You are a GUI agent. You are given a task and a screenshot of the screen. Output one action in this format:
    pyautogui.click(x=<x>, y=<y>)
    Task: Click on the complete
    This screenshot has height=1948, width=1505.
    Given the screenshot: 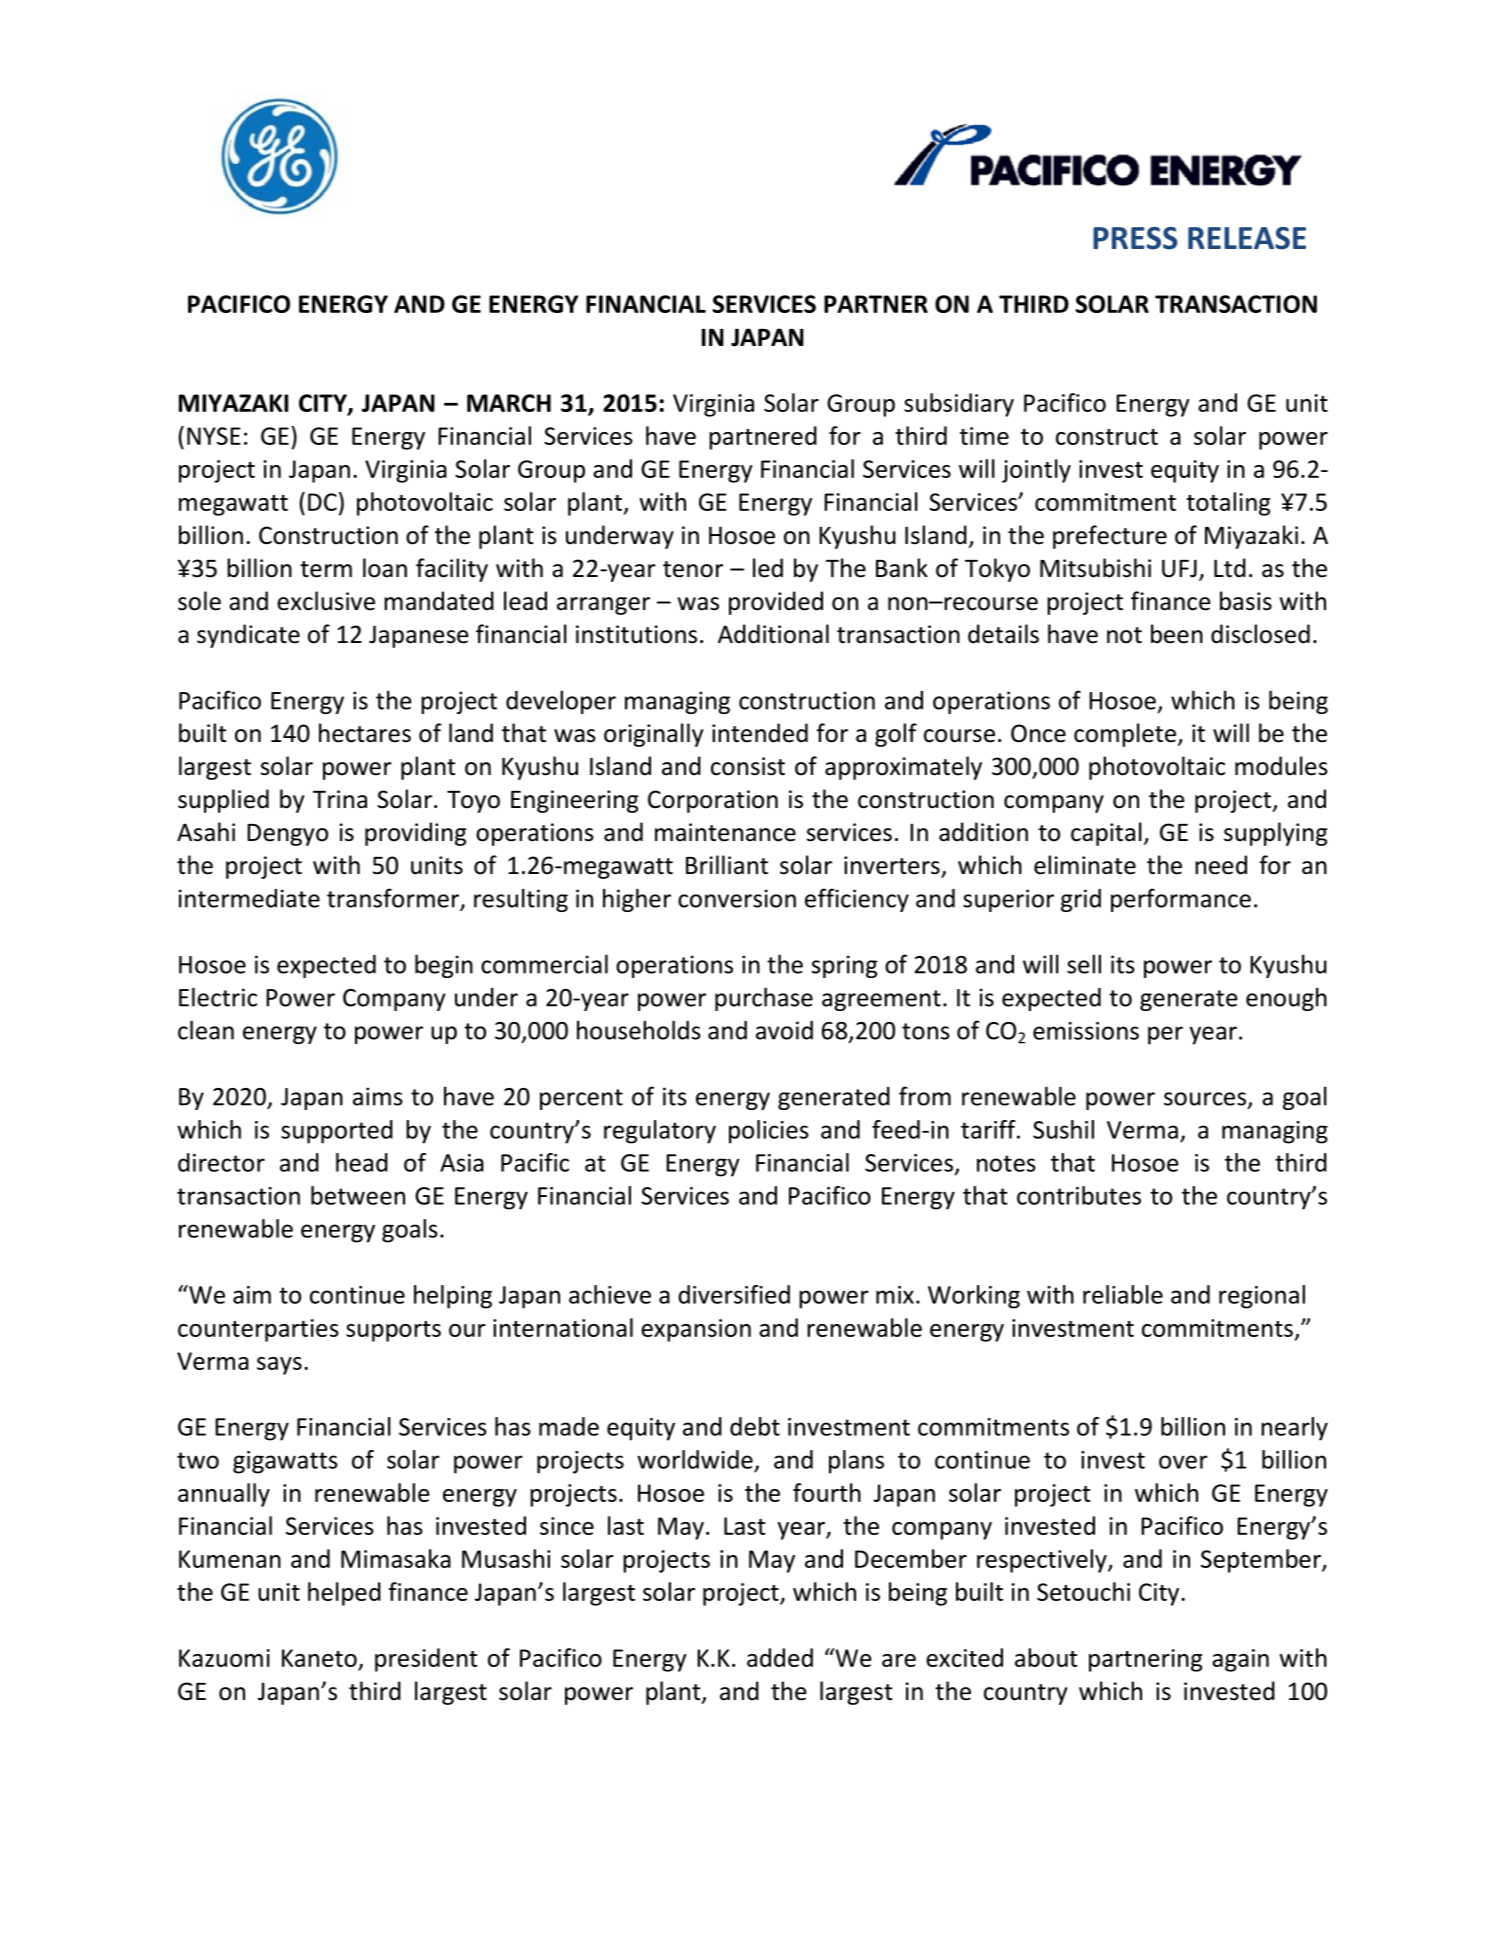 What is the action you would take?
    pyautogui.click(x=1125, y=735)
